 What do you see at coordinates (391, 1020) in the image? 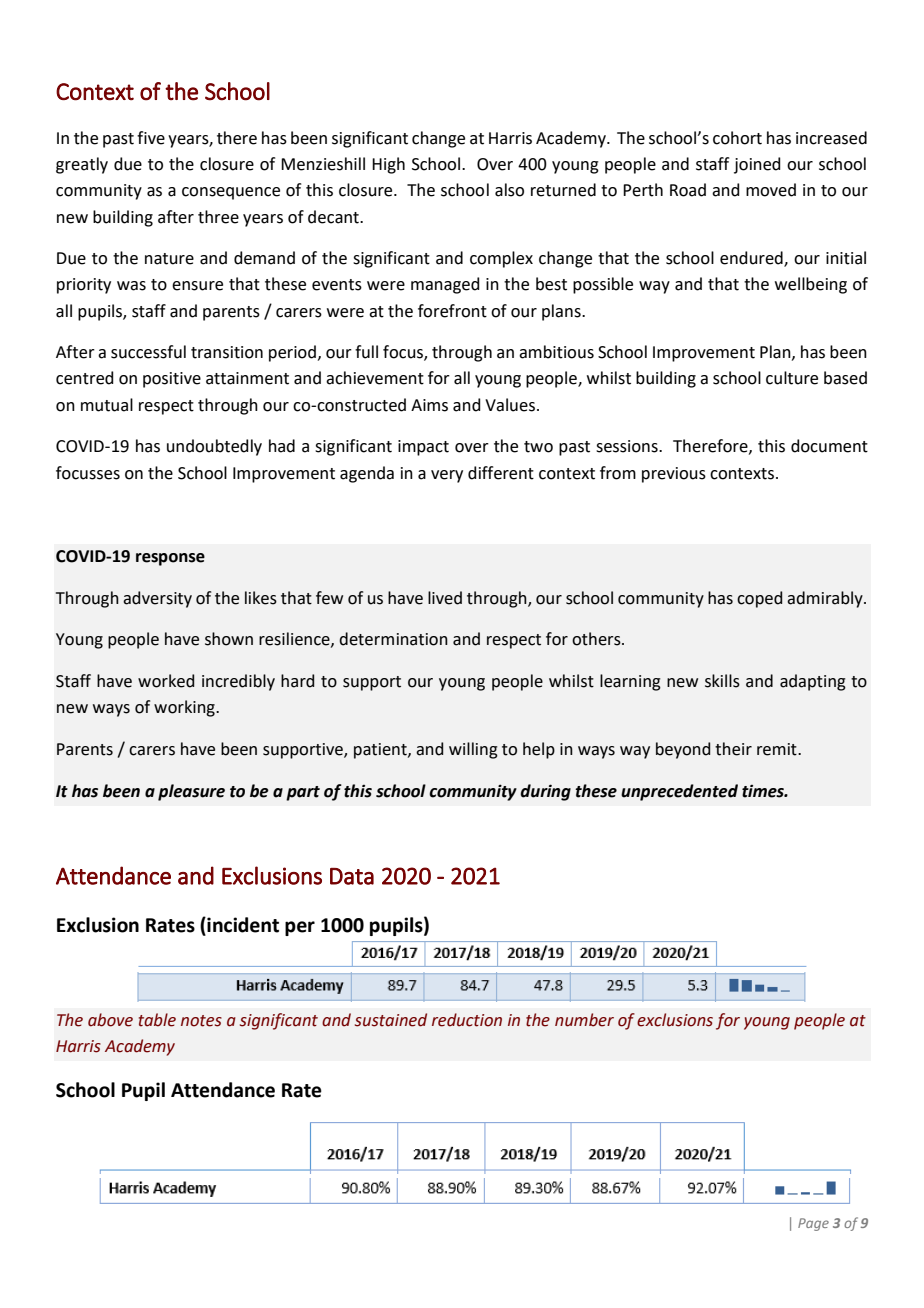
I see `sustained` at bounding box center [391, 1020].
